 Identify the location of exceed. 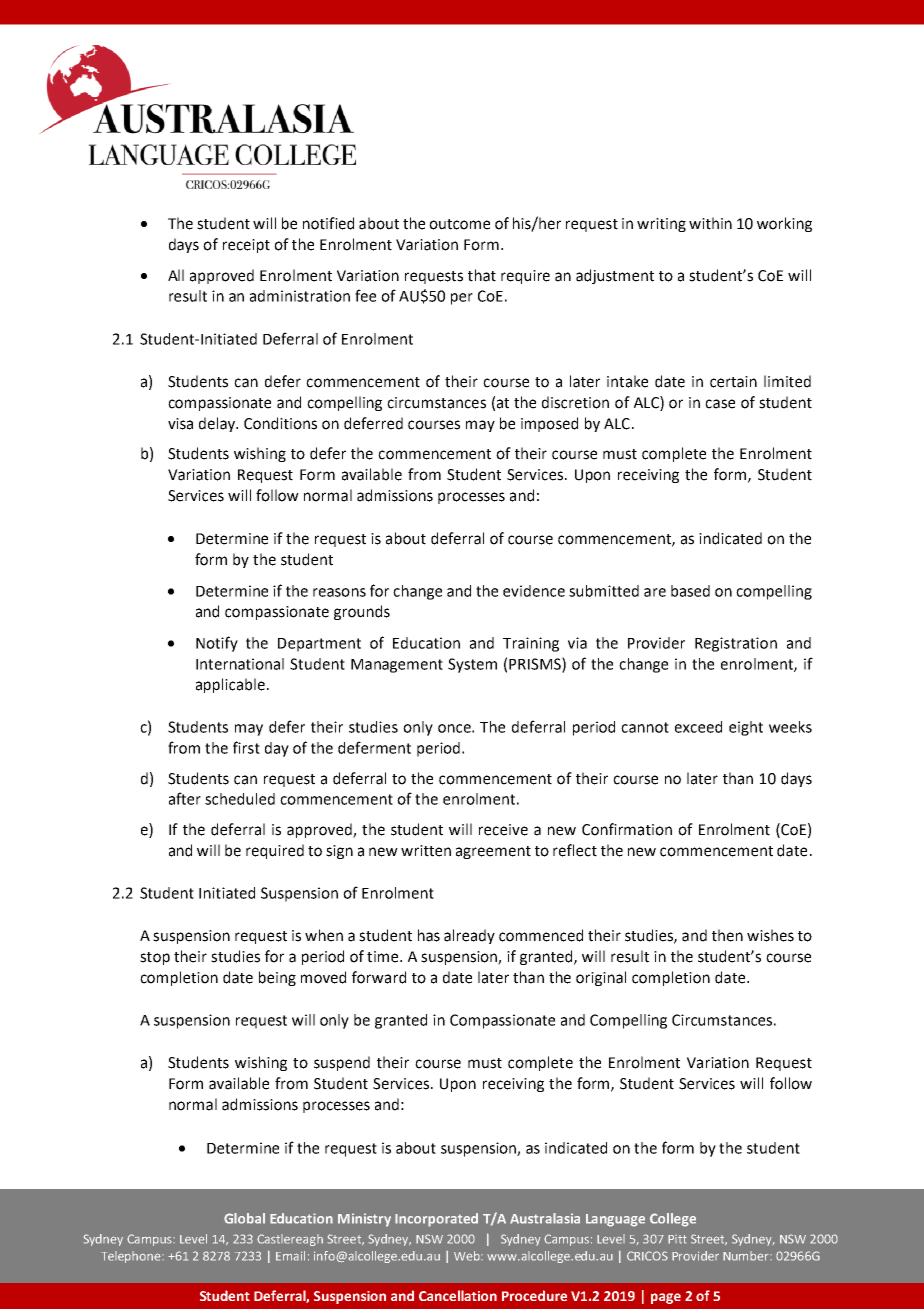
(698, 727).
